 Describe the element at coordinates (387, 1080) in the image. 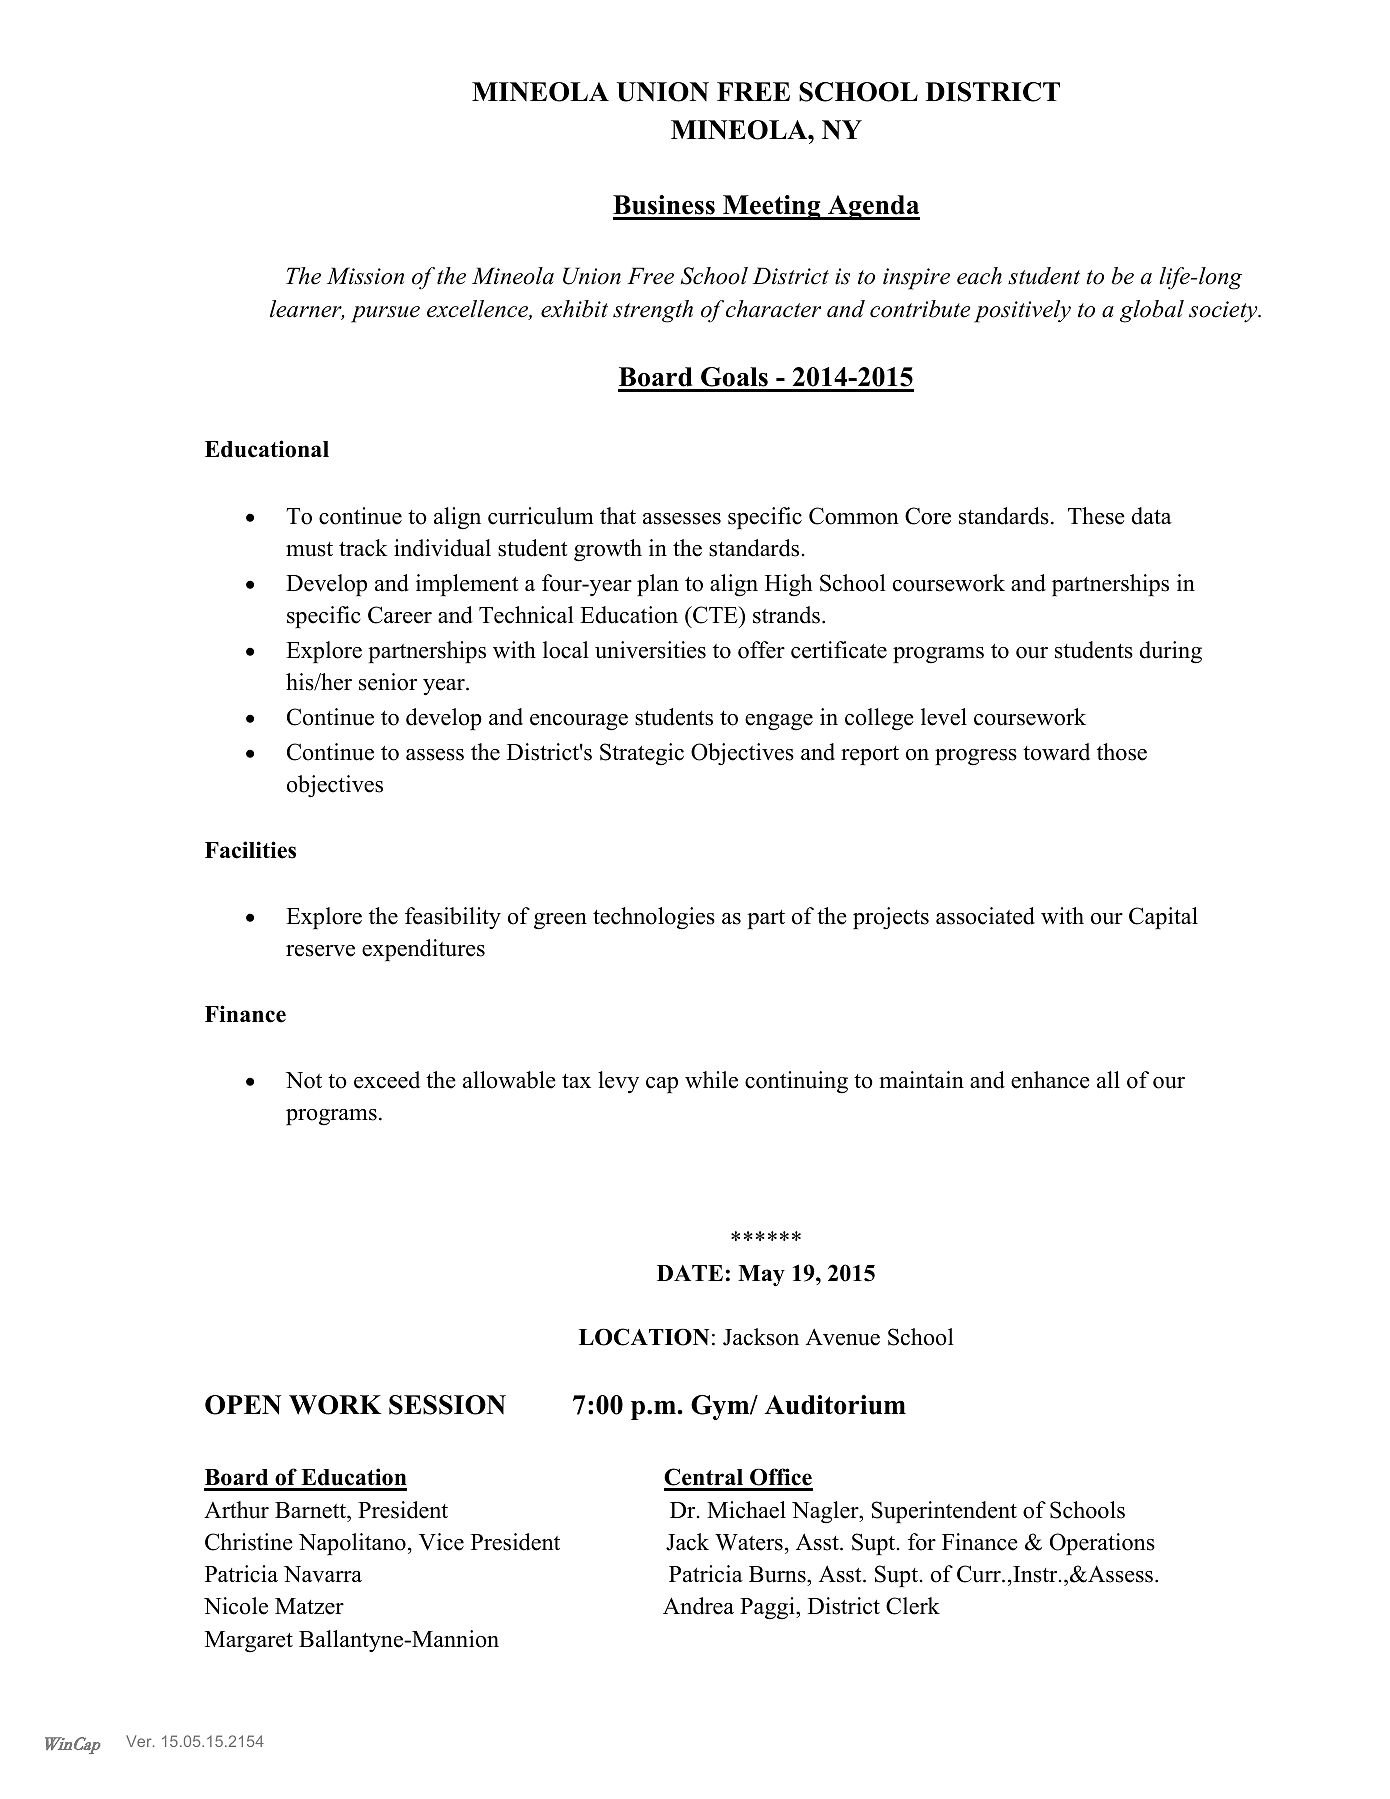

I see `exceed` at that location.
